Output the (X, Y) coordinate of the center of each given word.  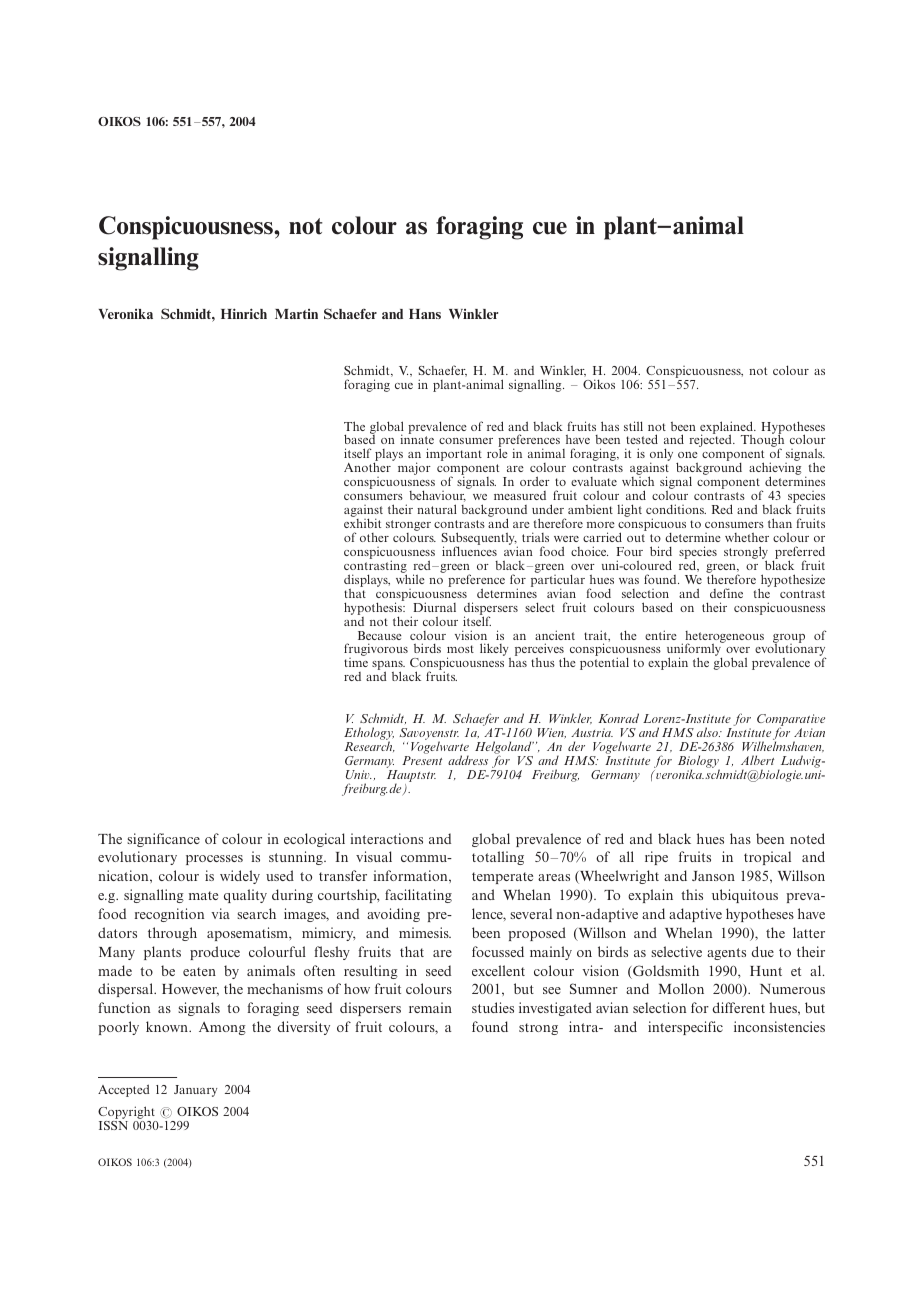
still (633, 426)
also (708, 732)
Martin (296, 314)
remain (430, 1007)
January (195, 1091)
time (356, 662)
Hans (425, 314)
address (468, 760)
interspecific (685, 1028)
